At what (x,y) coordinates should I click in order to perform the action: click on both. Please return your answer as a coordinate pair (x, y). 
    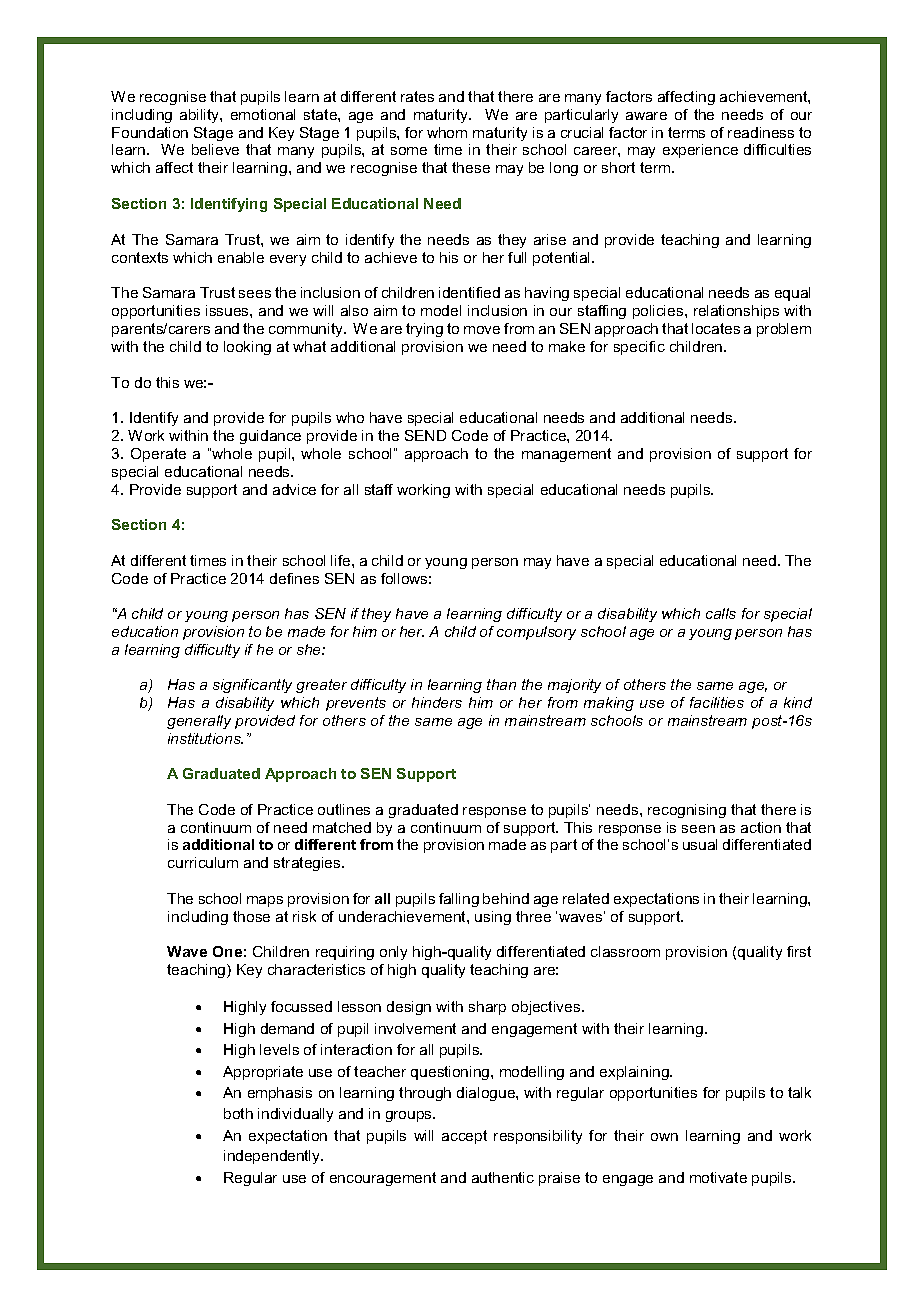
    Looking at the image, I should click on (238, 1113).
